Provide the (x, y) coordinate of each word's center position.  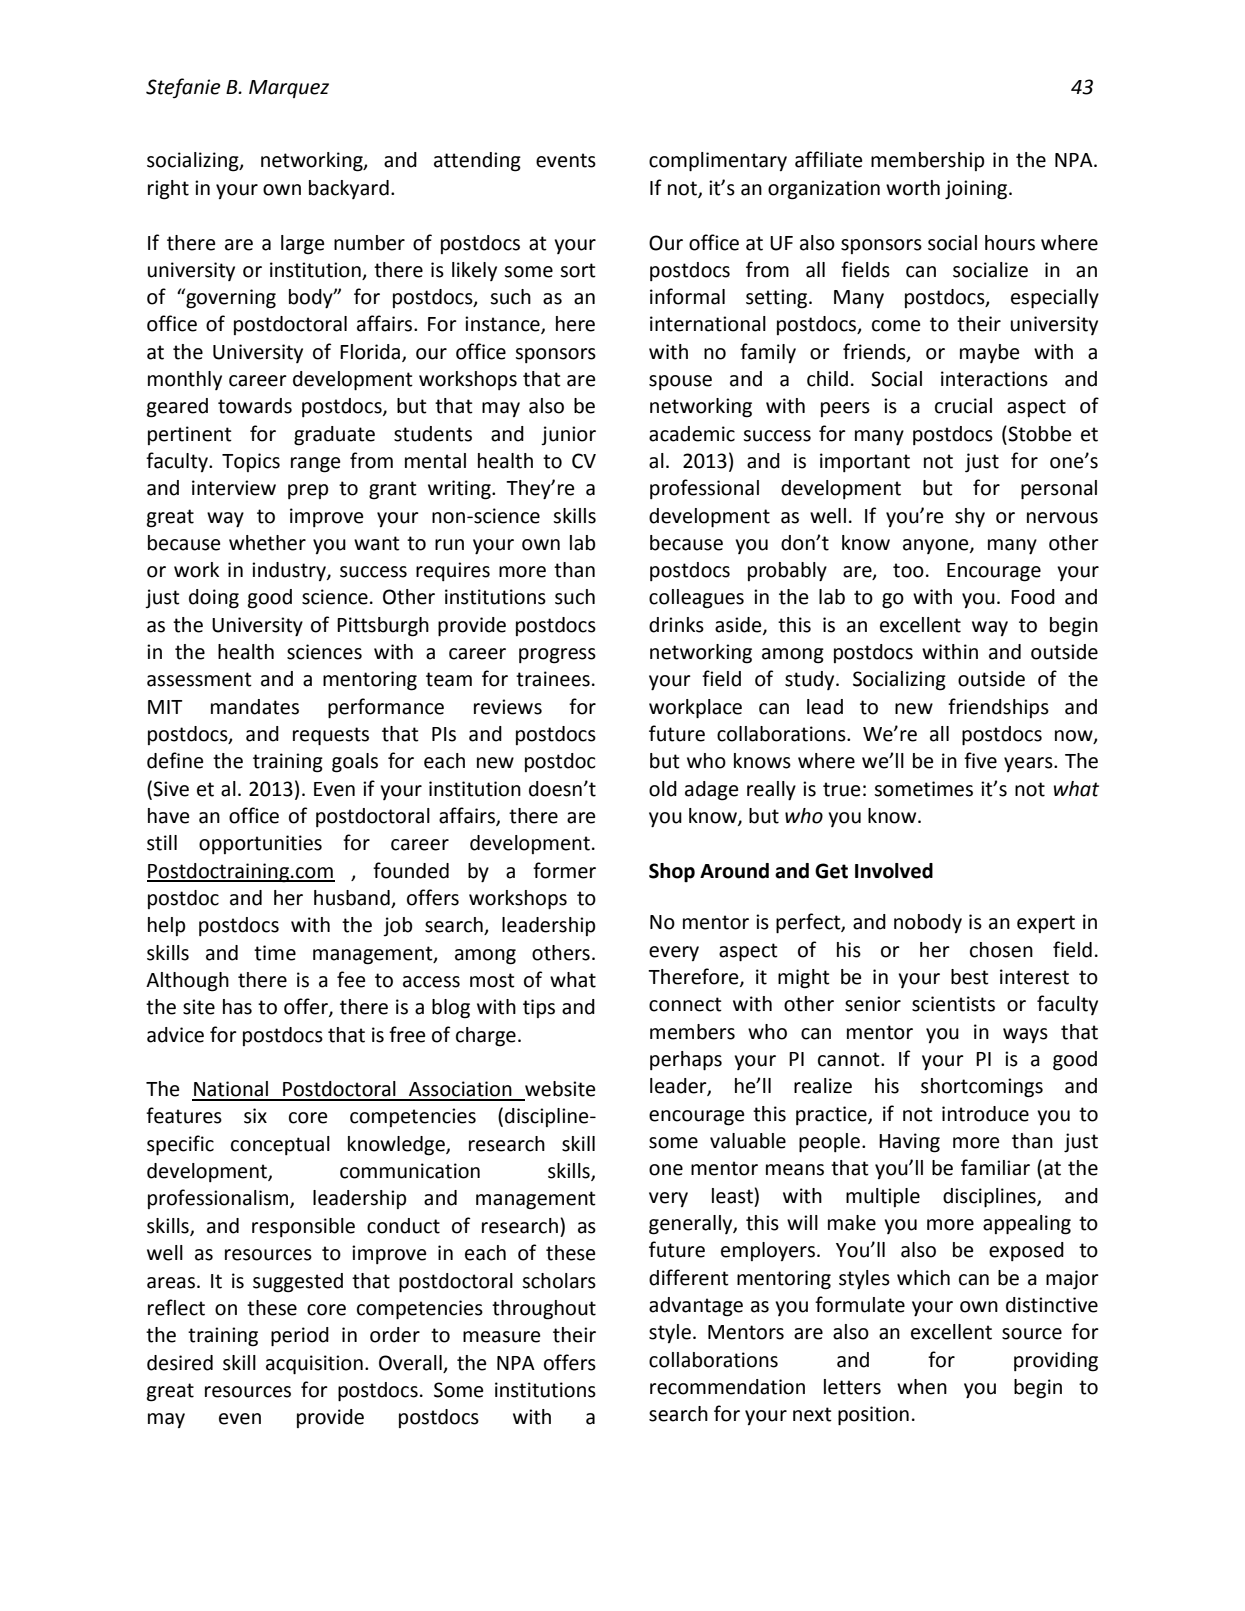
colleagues (696, 599)
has (237, 1007)
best (970, 977)
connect (685, 1004)
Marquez (289, 89)
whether (267, 543)
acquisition (314, 1365)
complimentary (718, 162)
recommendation (727, 1387)
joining (977, 190)
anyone (937, 546)
